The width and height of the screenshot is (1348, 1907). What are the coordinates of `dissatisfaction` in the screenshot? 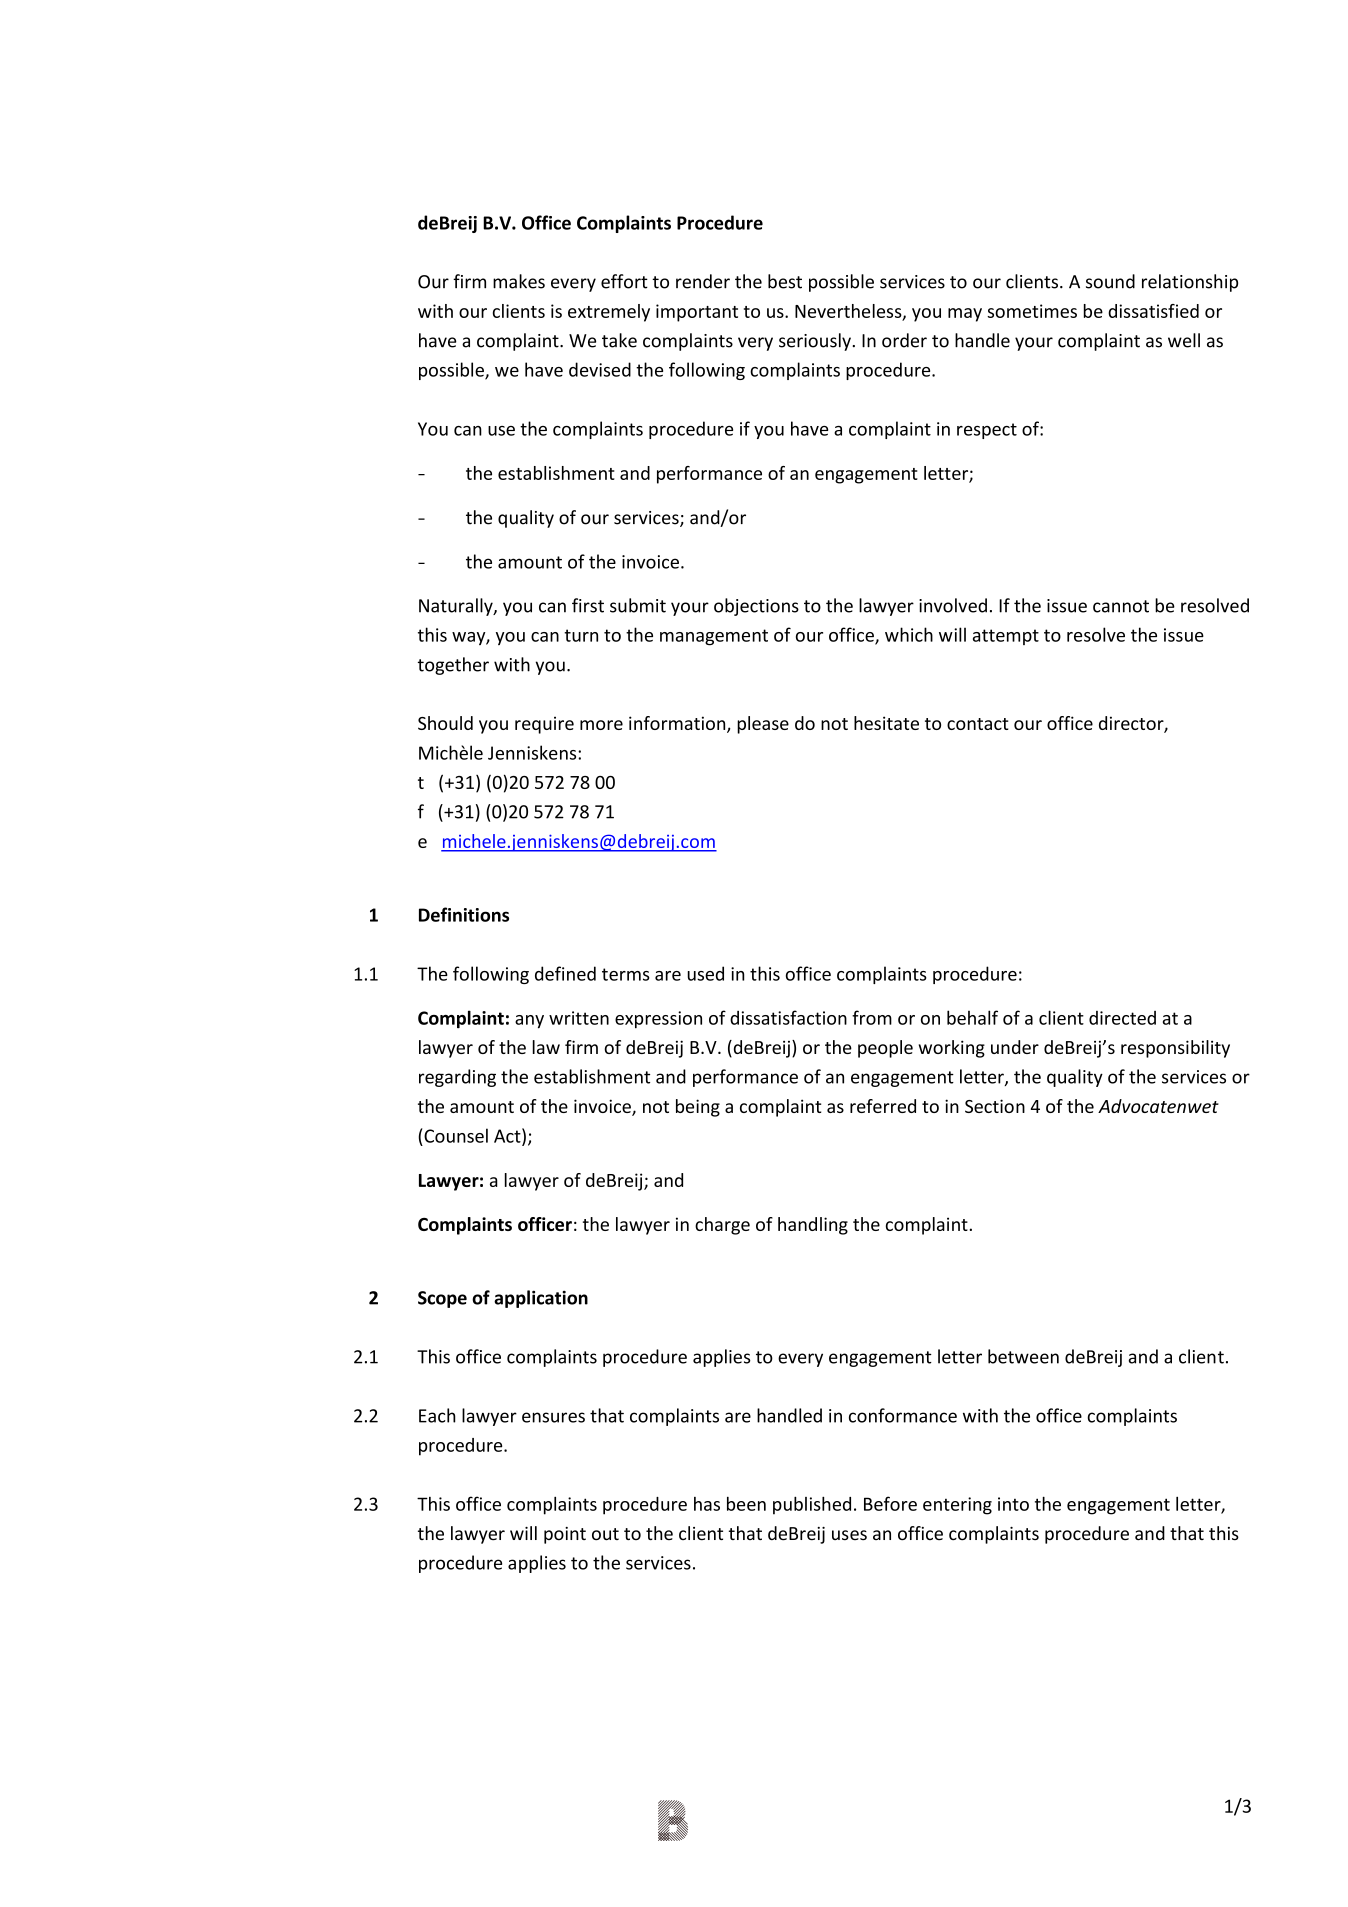 It's located at (788, 1017).
